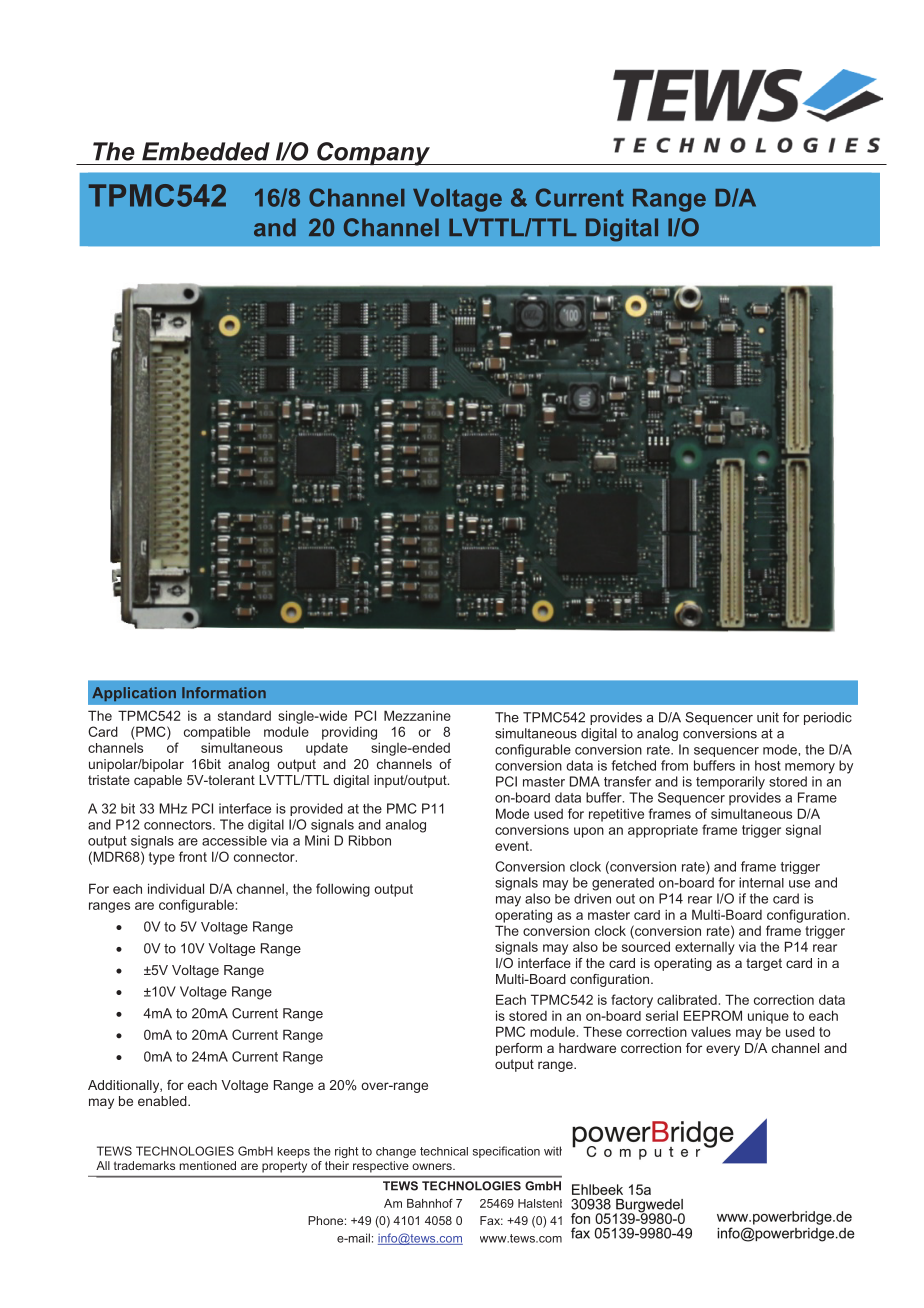  Describe the element at coordinates (206, 151) in the screenshot. I see `Embedded` at that location.
